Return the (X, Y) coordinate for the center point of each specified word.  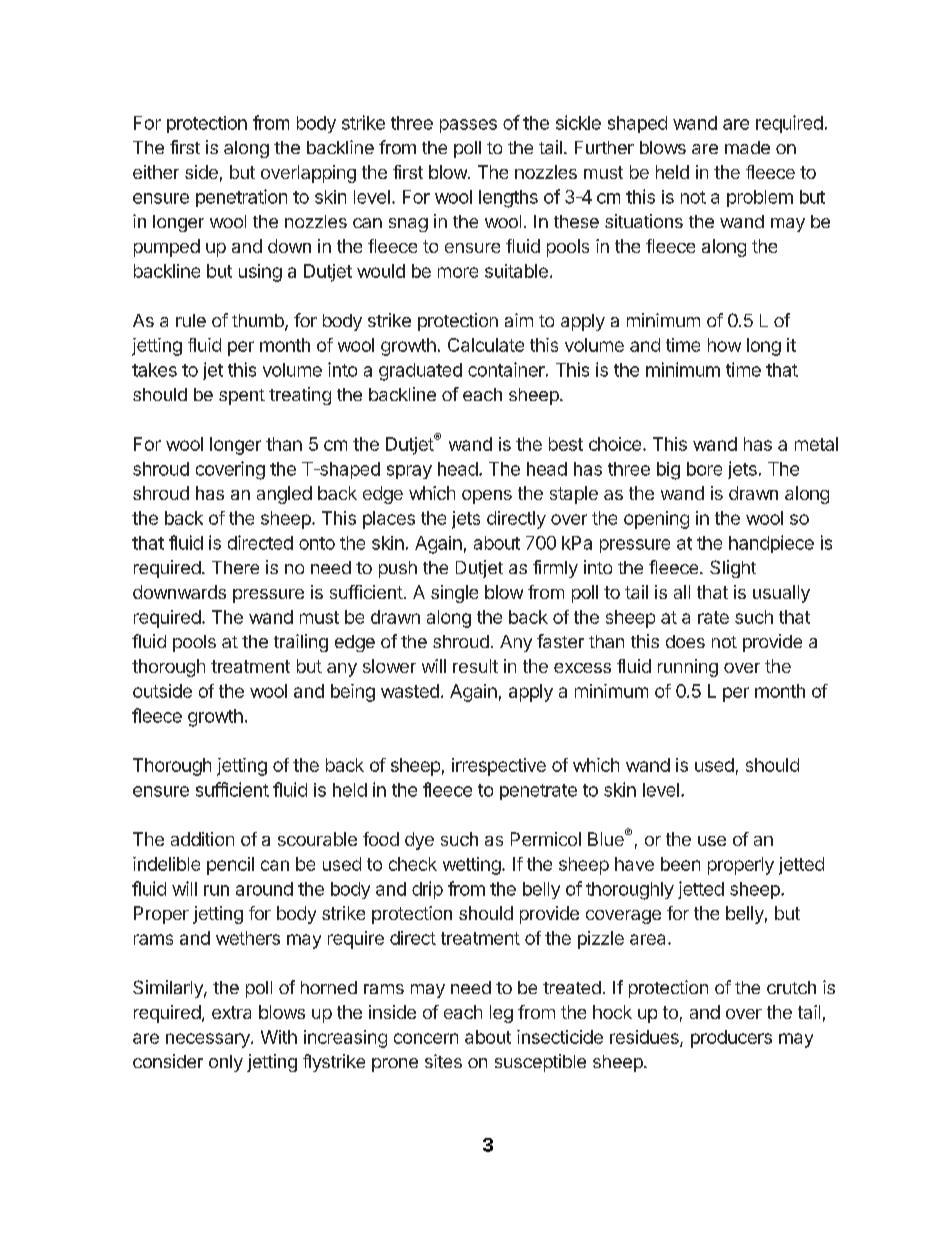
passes (468, 126)
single (454, 594)
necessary (209, 1040)
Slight (733, 569)
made (747, 147)
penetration (241, 198)
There (235, 567)
